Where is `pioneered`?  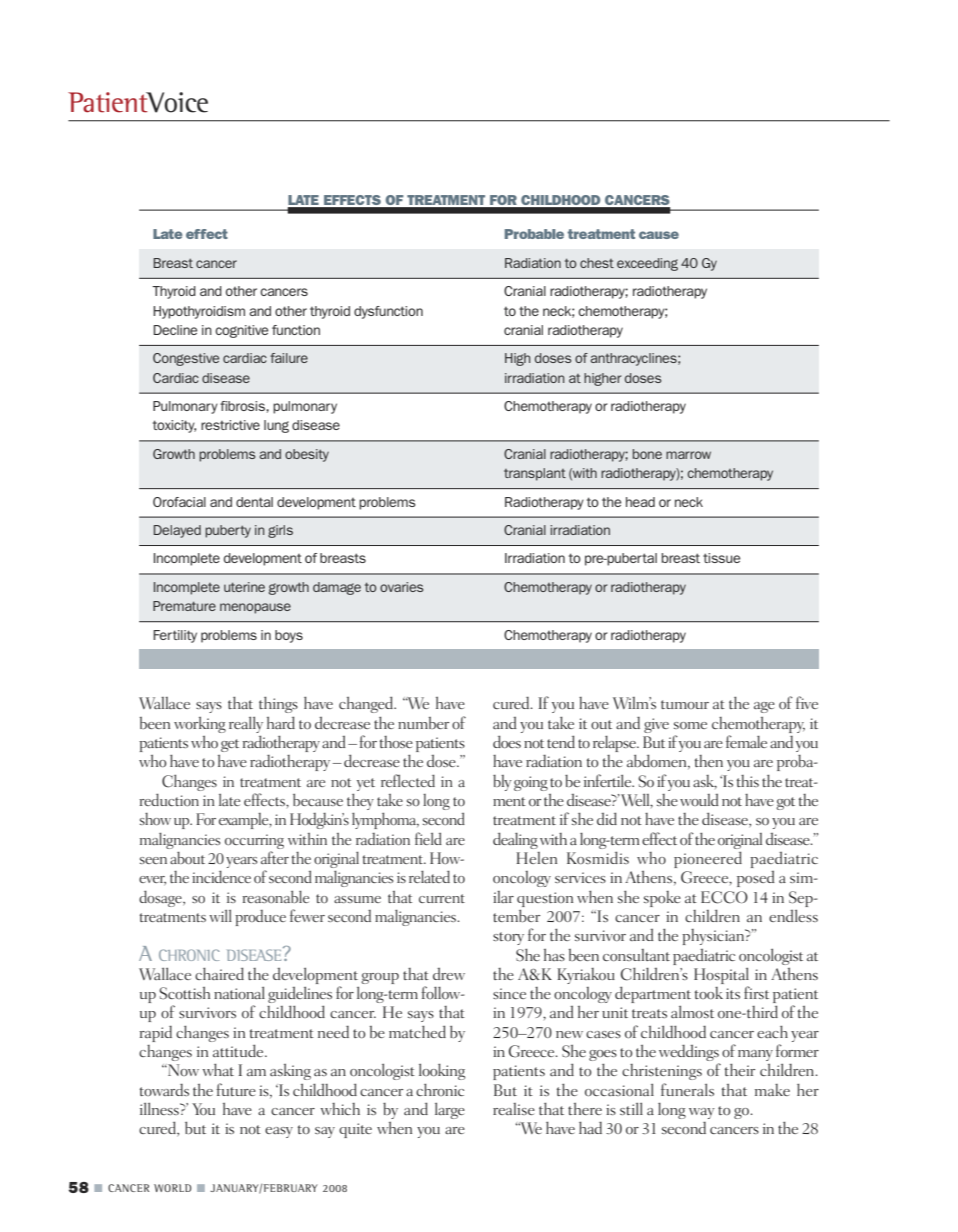
pioneered is located at coordinates (708, 859).
